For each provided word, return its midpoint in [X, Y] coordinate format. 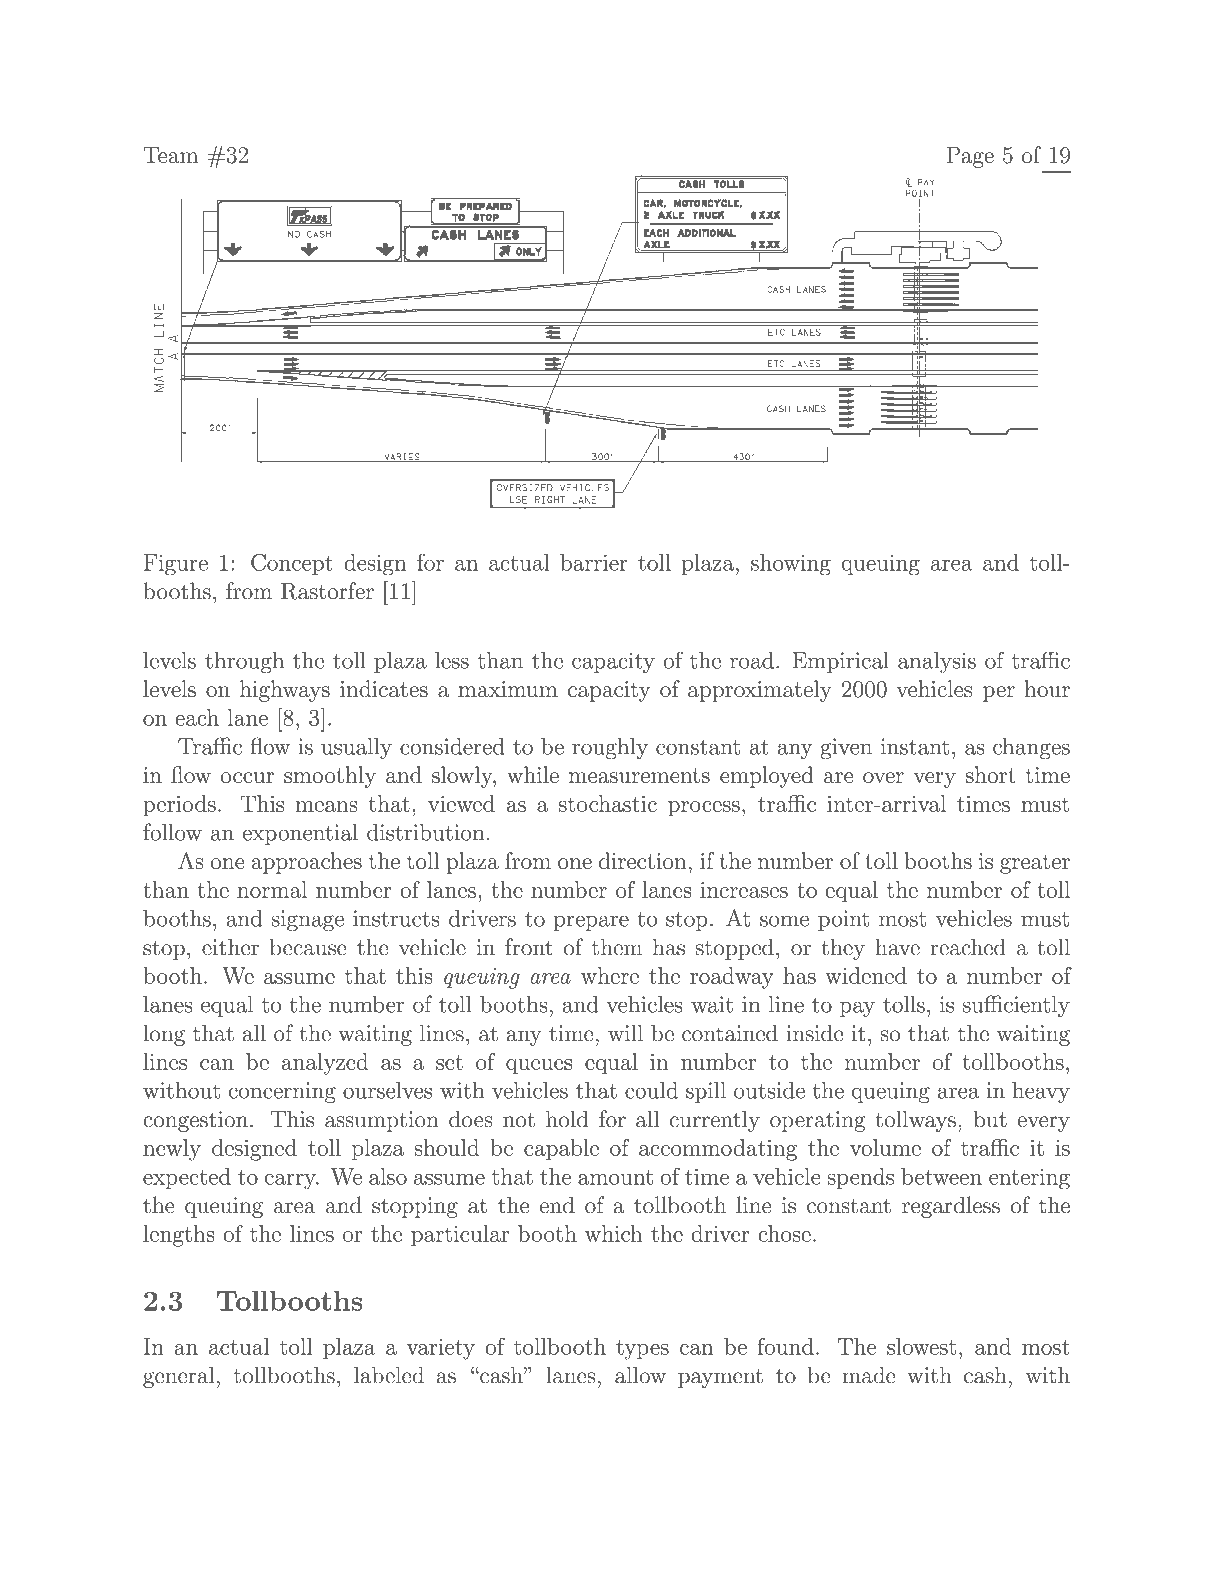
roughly [610, 749]
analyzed [325, 1064]
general [178, 1377]
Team [170, 155]
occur [247, 778]
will [625, 1032]
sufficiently [1016, 1006]
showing [791, 565]
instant [915, 746]
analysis [937, 663]
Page [970, 157]
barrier [594, 562]
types [642, 1350]
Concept [292, 564]
